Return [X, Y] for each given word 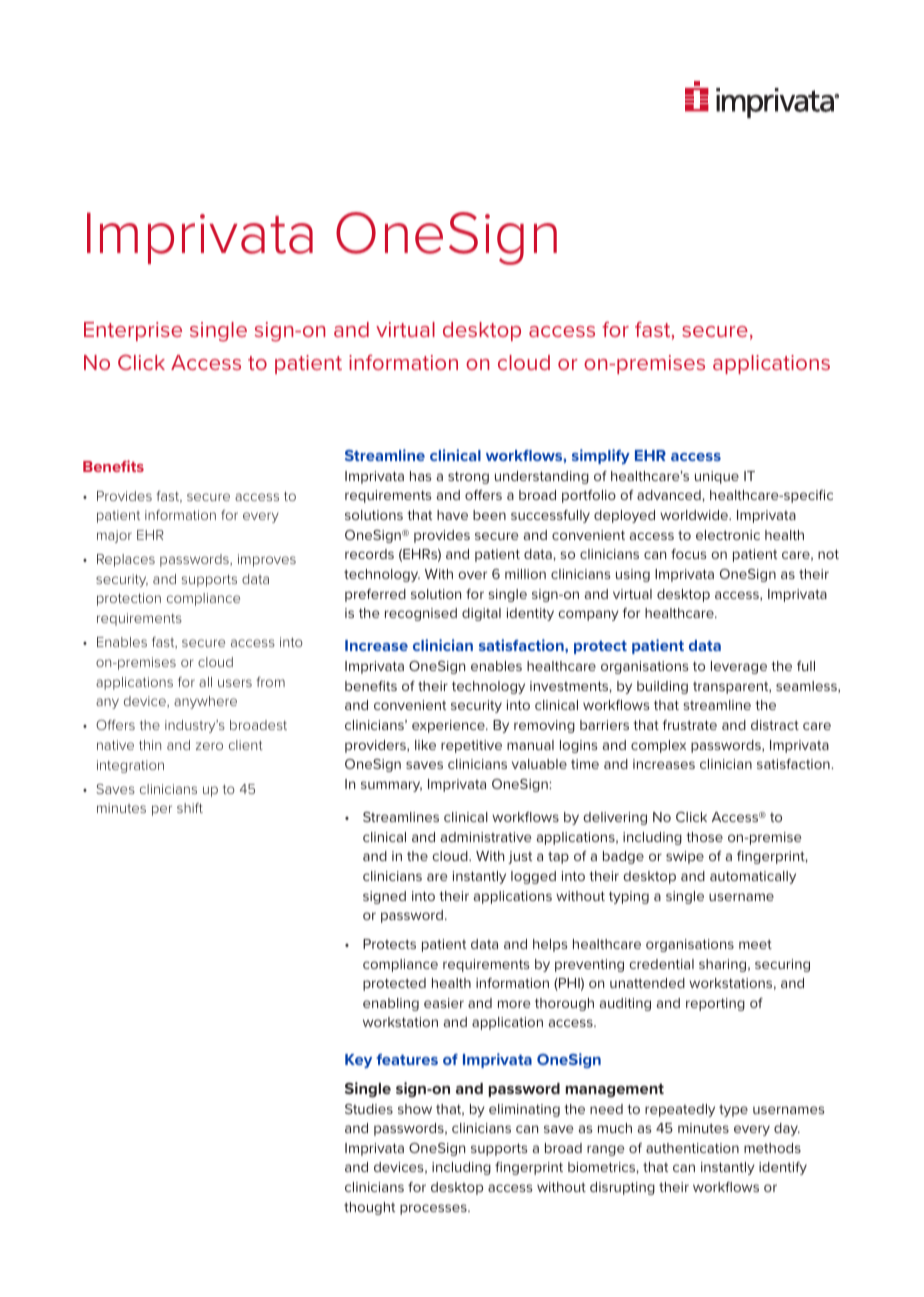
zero [209, 746]
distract [775, 725]
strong [468, 477]
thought [369, 1208]
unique [717, 477]
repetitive [471, 746]
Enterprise [133, 331]
